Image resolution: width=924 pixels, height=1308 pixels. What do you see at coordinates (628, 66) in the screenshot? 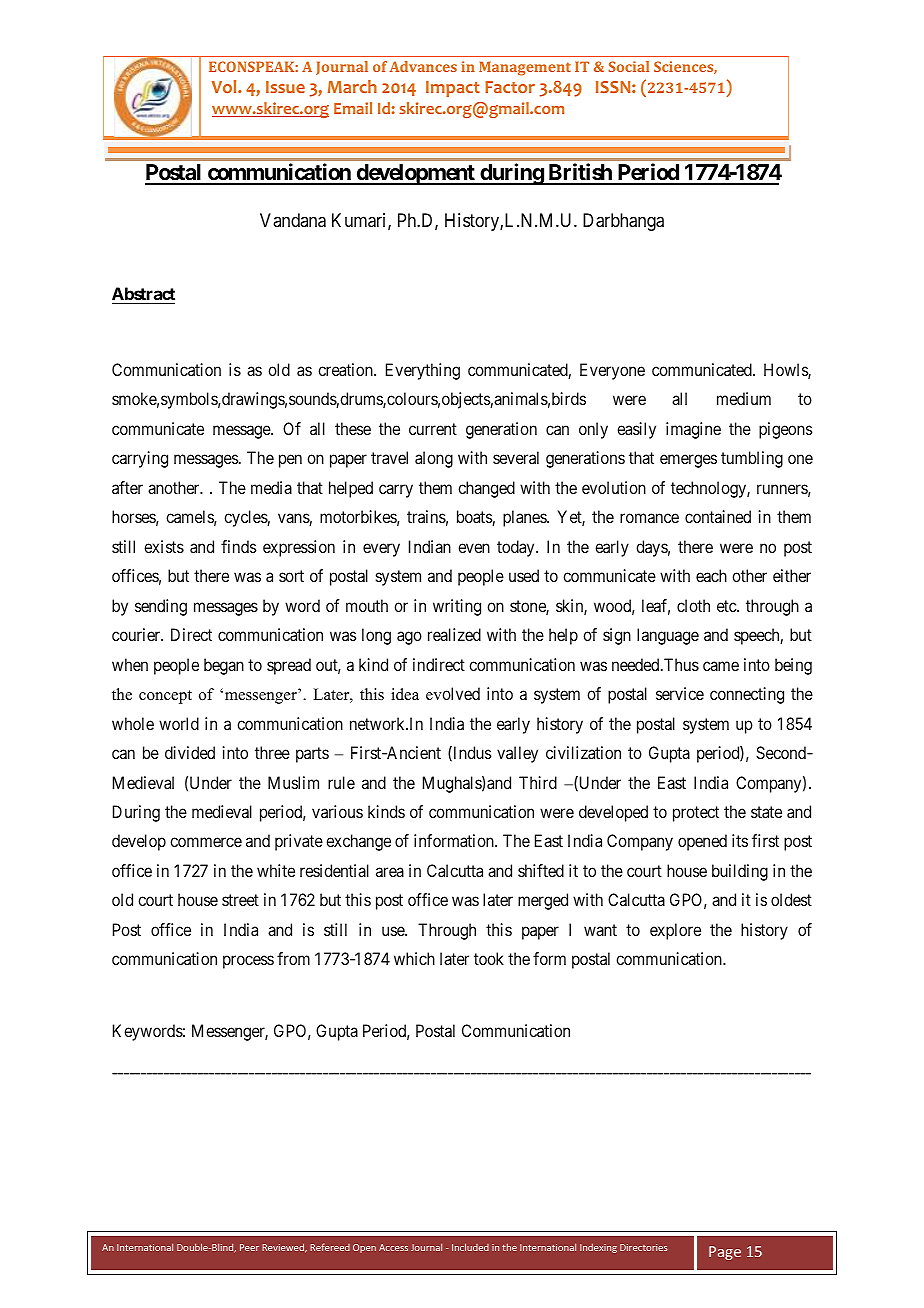
I see `Social` at bounding box center [628, 66].
